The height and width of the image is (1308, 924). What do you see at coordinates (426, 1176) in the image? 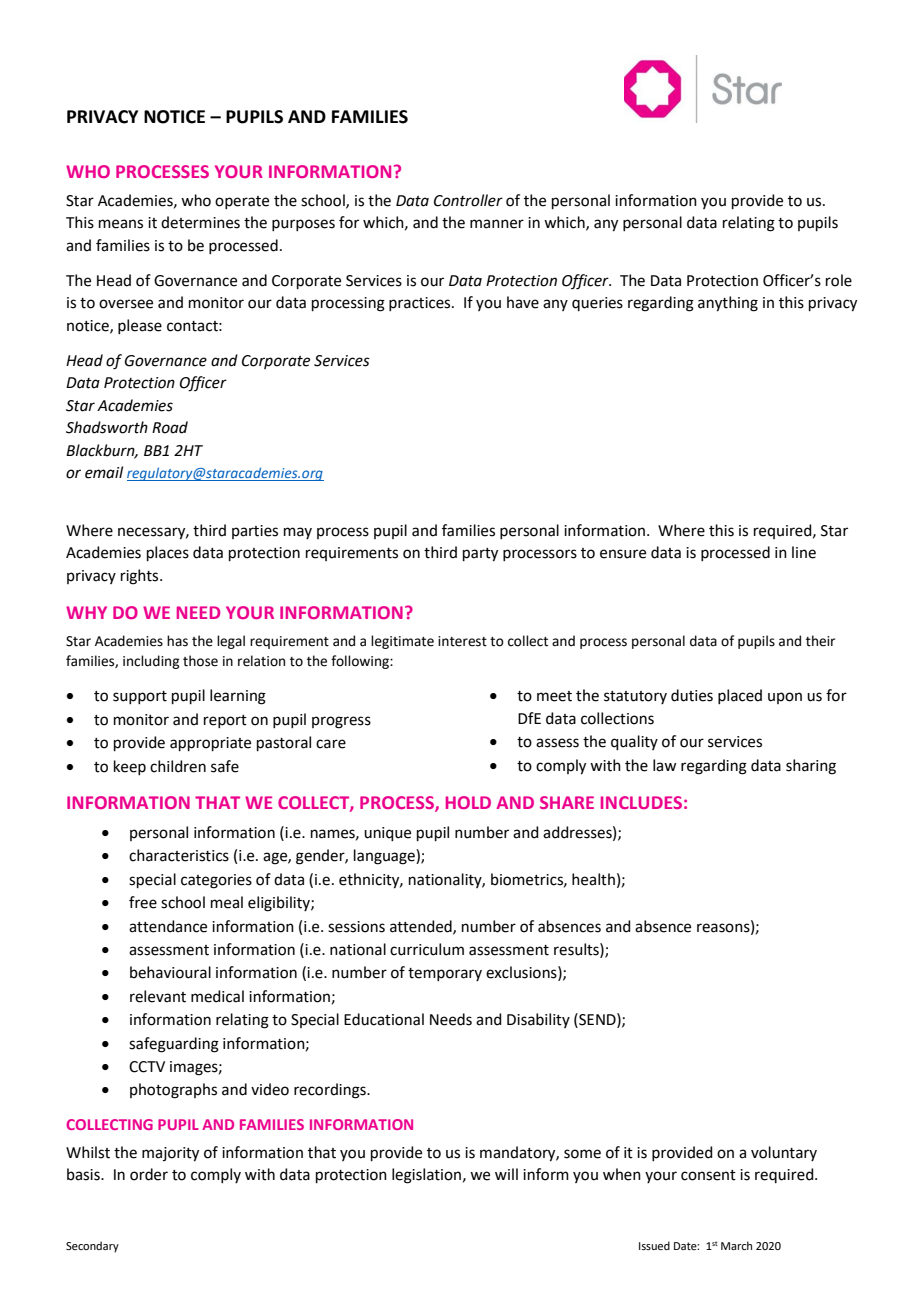
I see `legislation` at bounding box center [426, 1176].
